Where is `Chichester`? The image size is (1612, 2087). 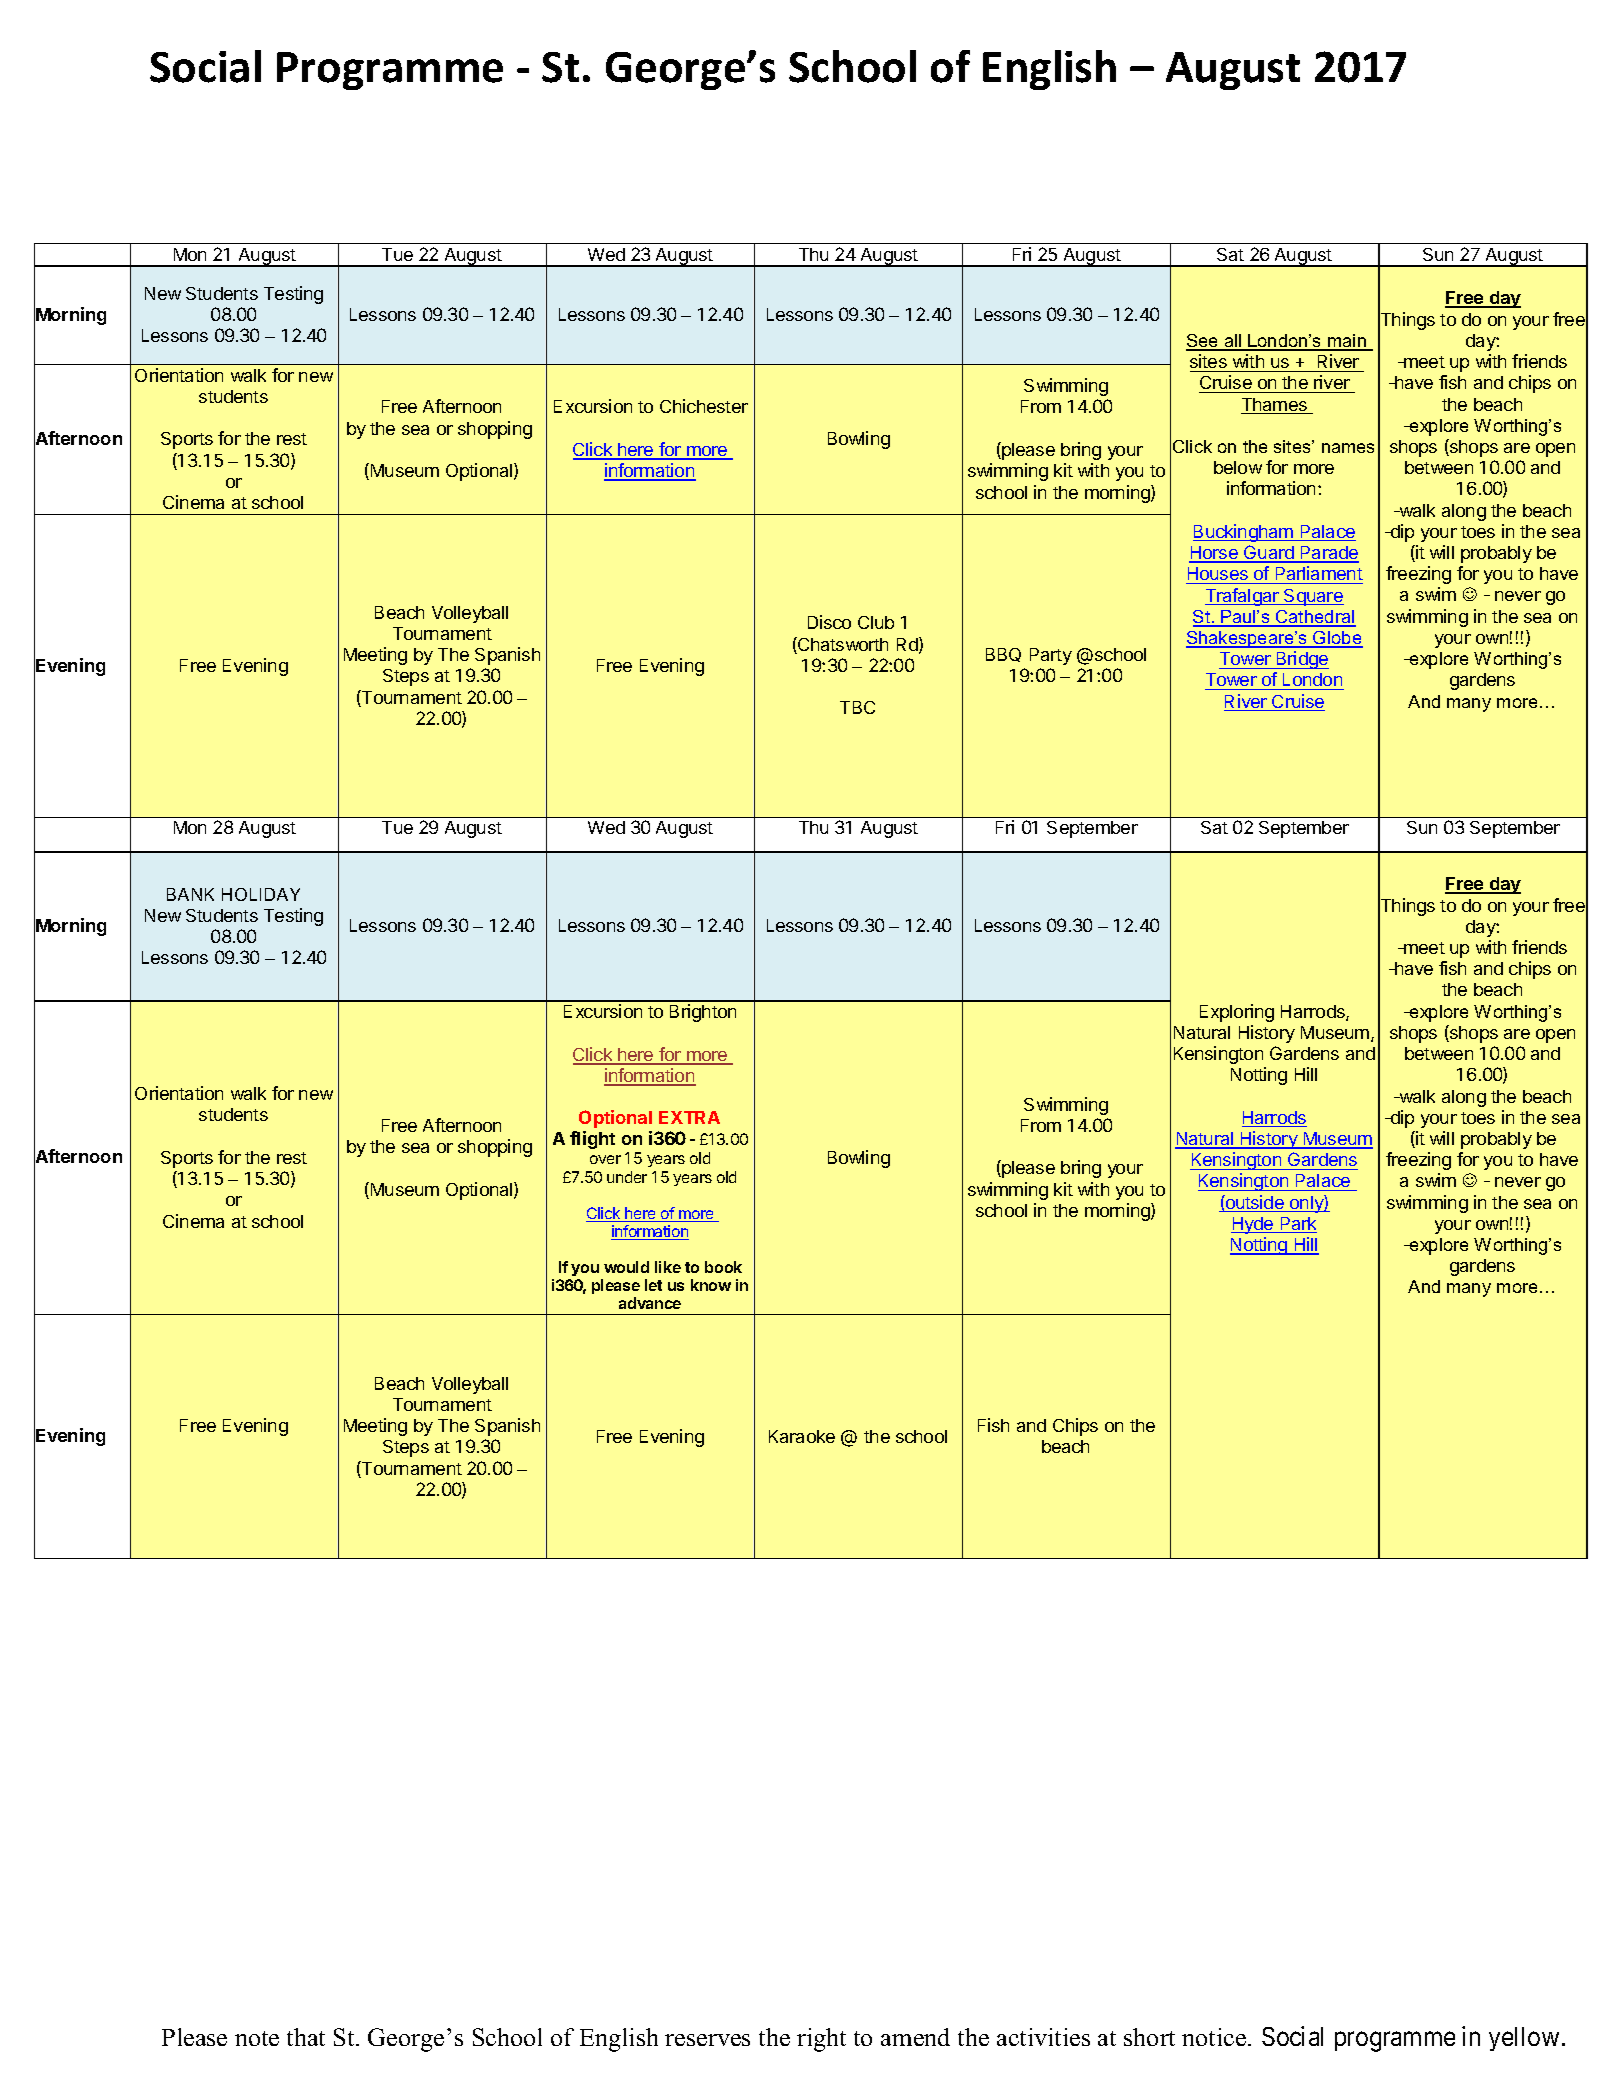 Chichester is located at coordinates (704, 406).
